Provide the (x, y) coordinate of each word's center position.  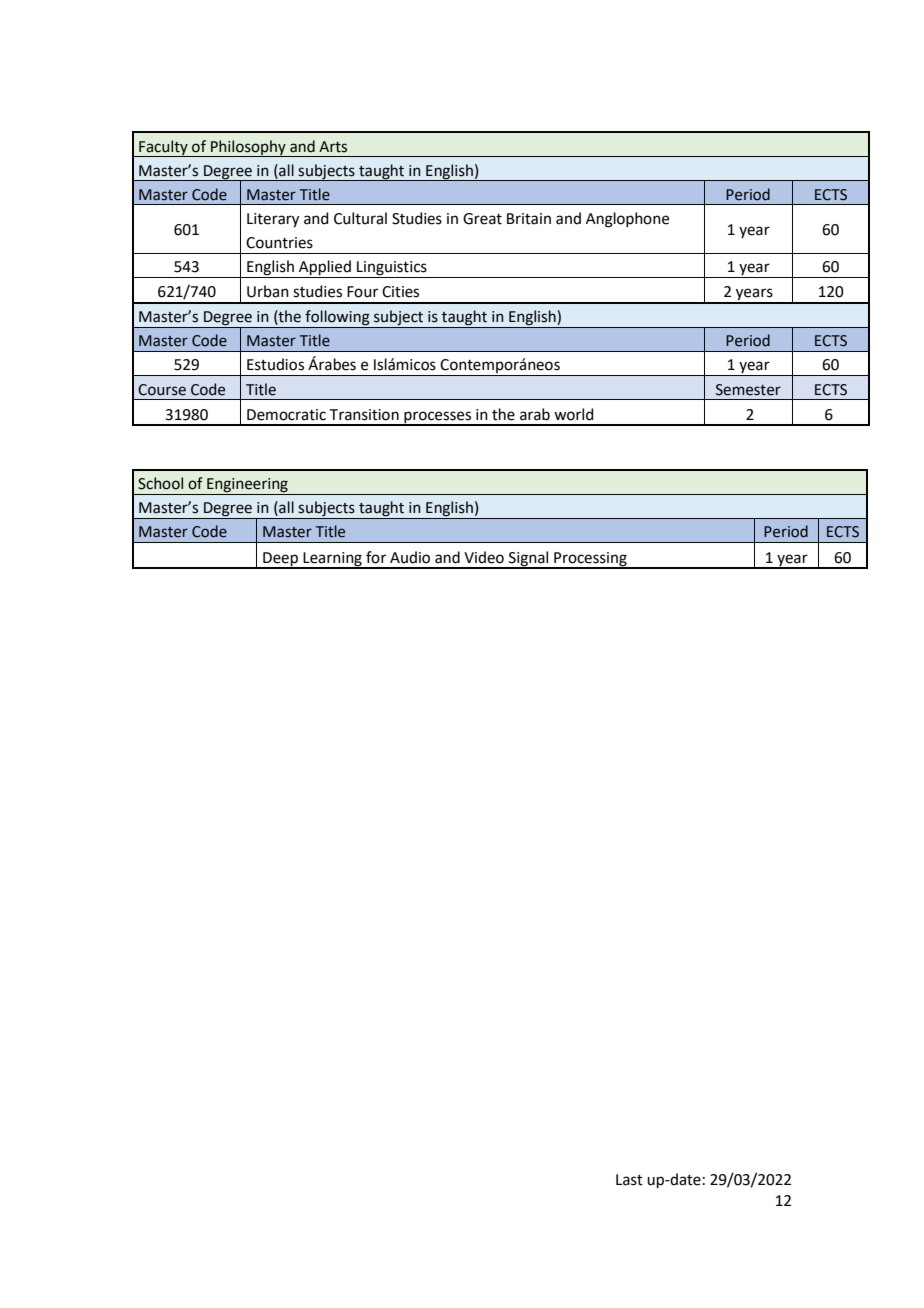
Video (484, 557)
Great (482, 219)
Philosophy (248, 148)
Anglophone (627, 220)
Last (629, 1180)
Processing (590, 560)
